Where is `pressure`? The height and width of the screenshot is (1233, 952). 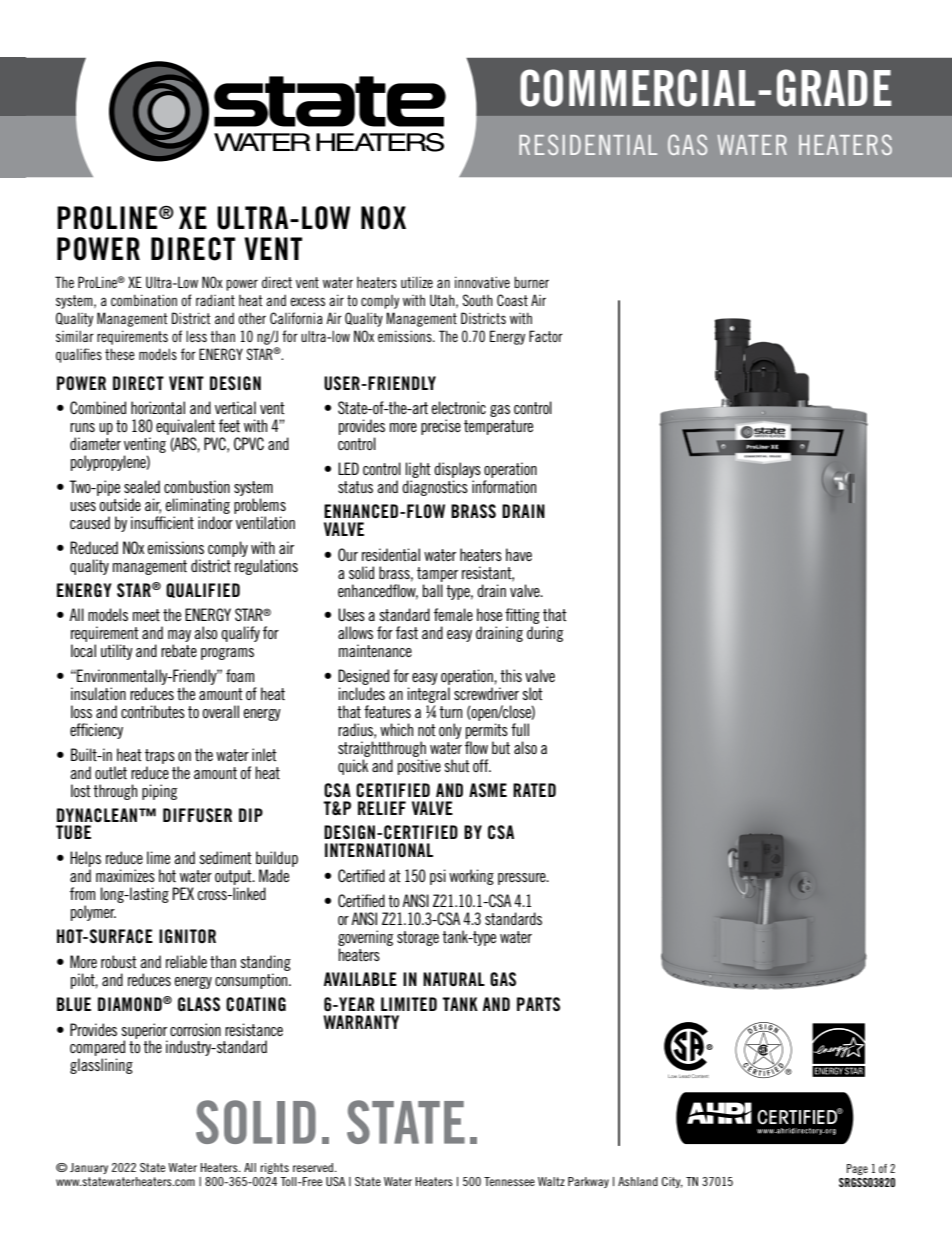 pressure is located at coordinates (523, 879).
